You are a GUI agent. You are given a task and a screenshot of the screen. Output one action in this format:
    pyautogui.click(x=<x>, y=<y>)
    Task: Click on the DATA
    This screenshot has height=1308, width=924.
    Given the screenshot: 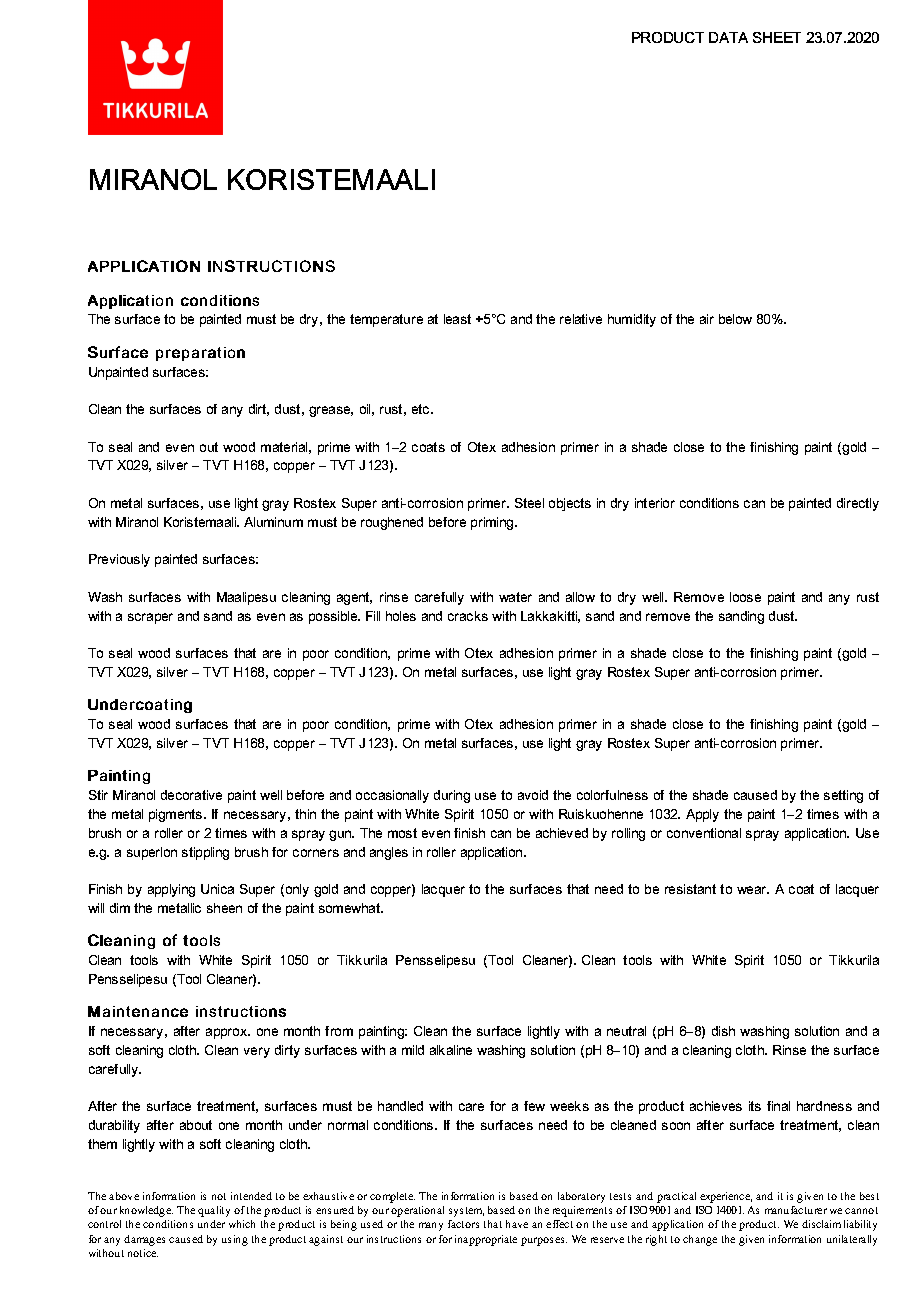 What is the action you would take?
    pyautogui.click(x=728, y=37)
